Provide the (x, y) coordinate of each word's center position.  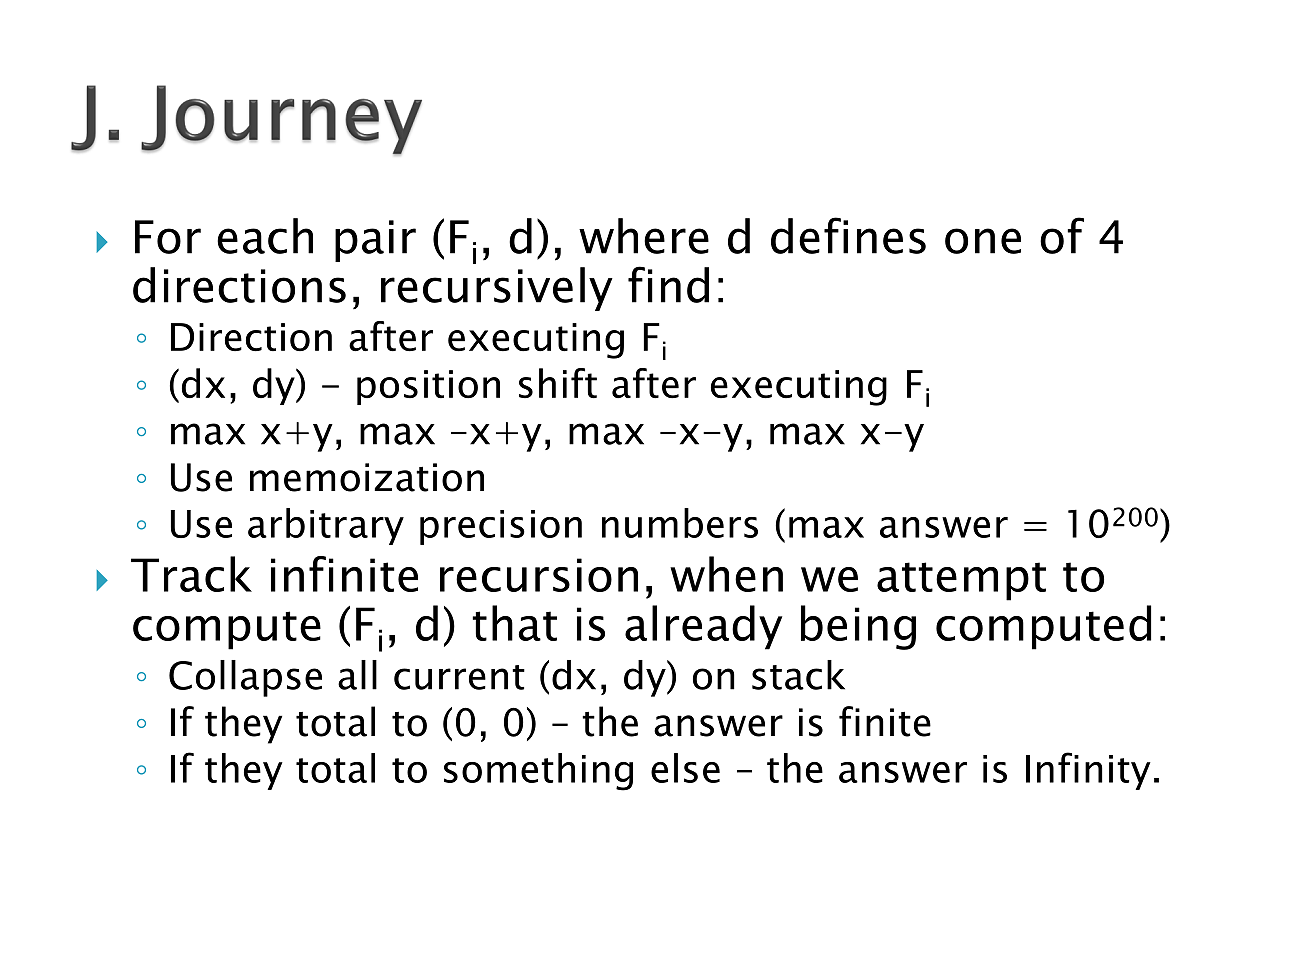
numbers (680, 523)
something (538, 772)
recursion (539, 575)
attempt (961, 581)
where (644, 236)
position (428, 387)
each (265, 236)
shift (558, 383)
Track (191, 574)
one (983, 241)
